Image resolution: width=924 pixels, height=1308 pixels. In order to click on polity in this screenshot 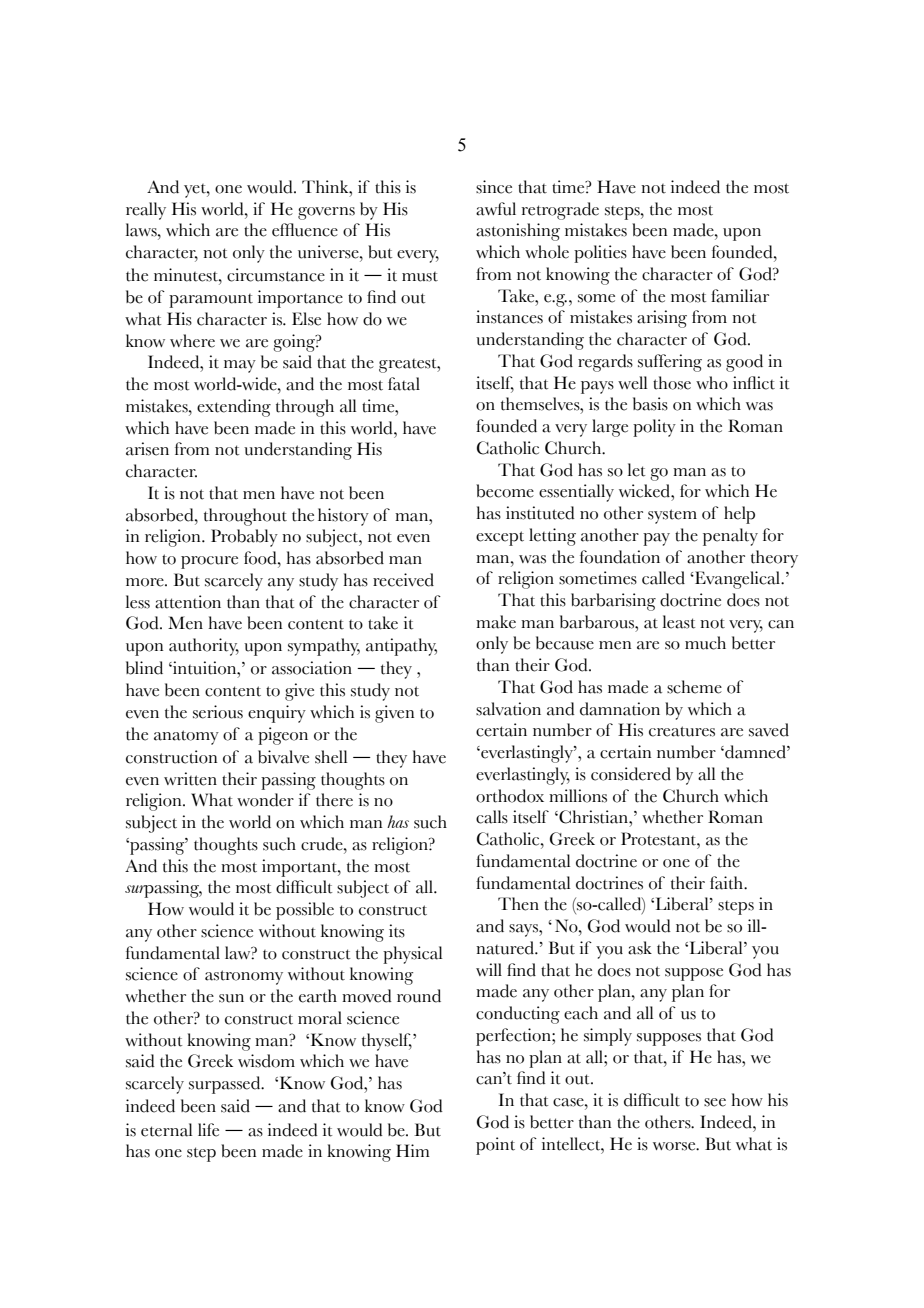, I will do `click(654, 428)`.
